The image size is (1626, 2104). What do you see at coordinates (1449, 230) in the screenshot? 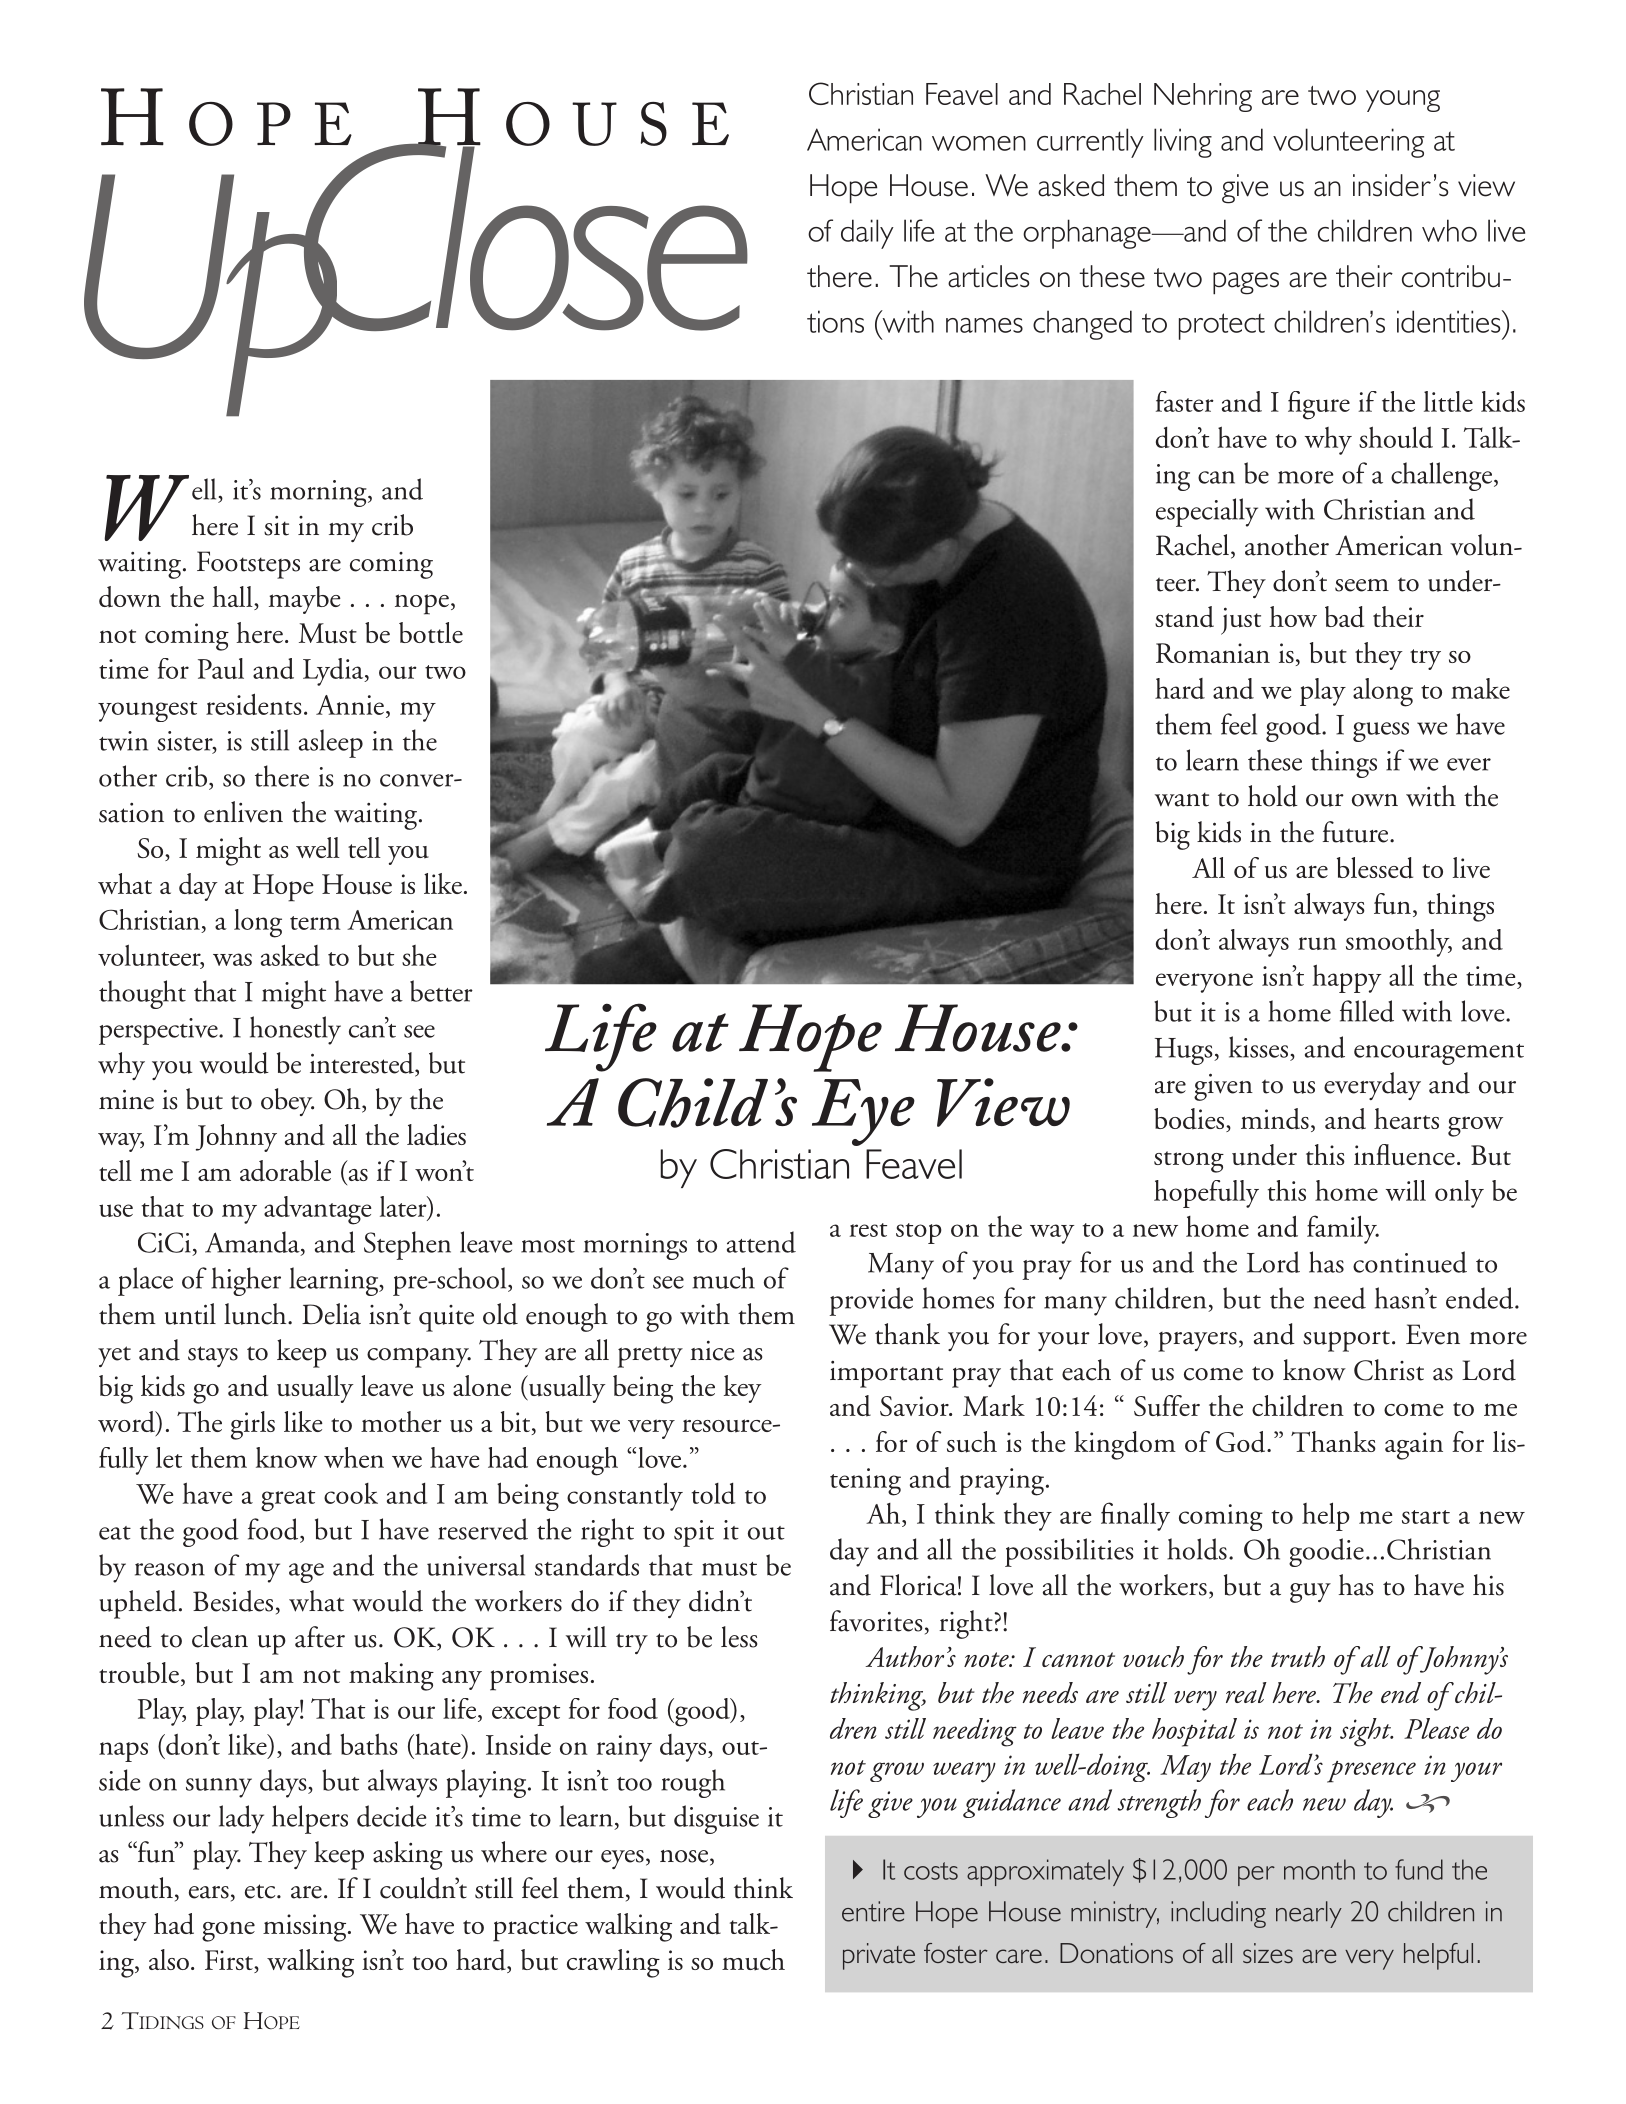
I see `who` at bounding box center [1449, 230].
